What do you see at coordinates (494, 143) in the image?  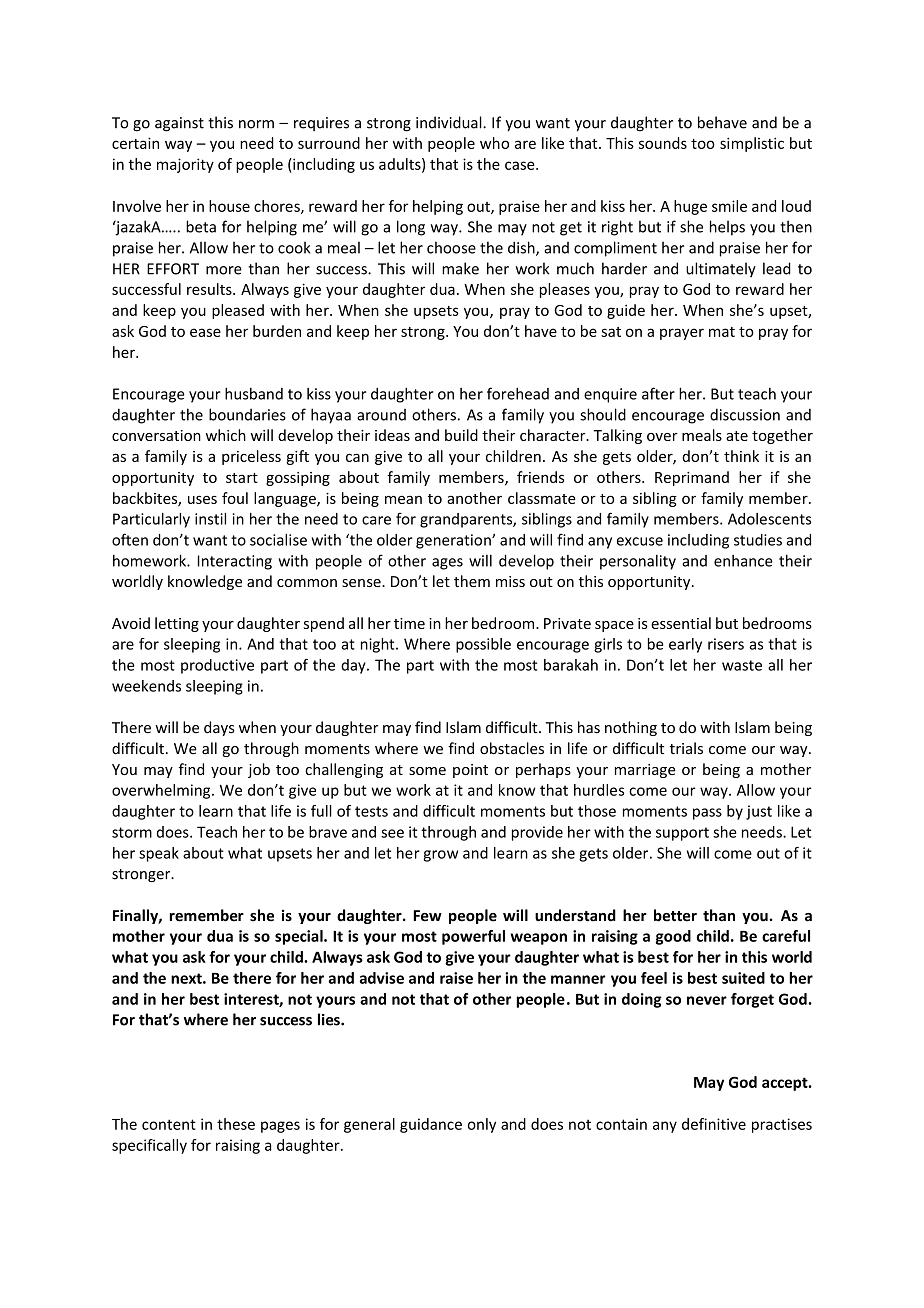 I see `who` at bounding box center [494, 143].
